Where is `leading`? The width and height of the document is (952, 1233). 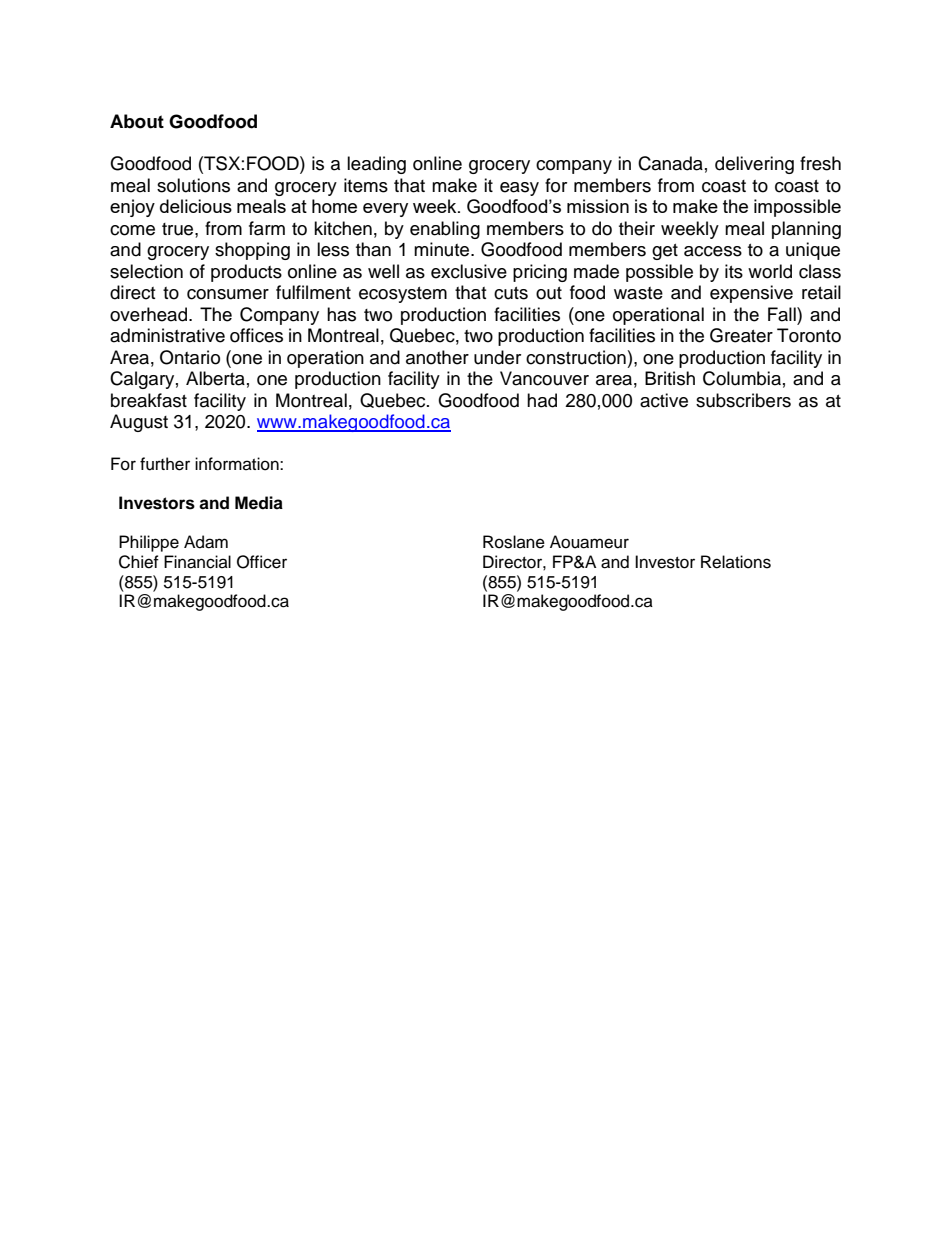
leading is located at coordinates (376, 165).
